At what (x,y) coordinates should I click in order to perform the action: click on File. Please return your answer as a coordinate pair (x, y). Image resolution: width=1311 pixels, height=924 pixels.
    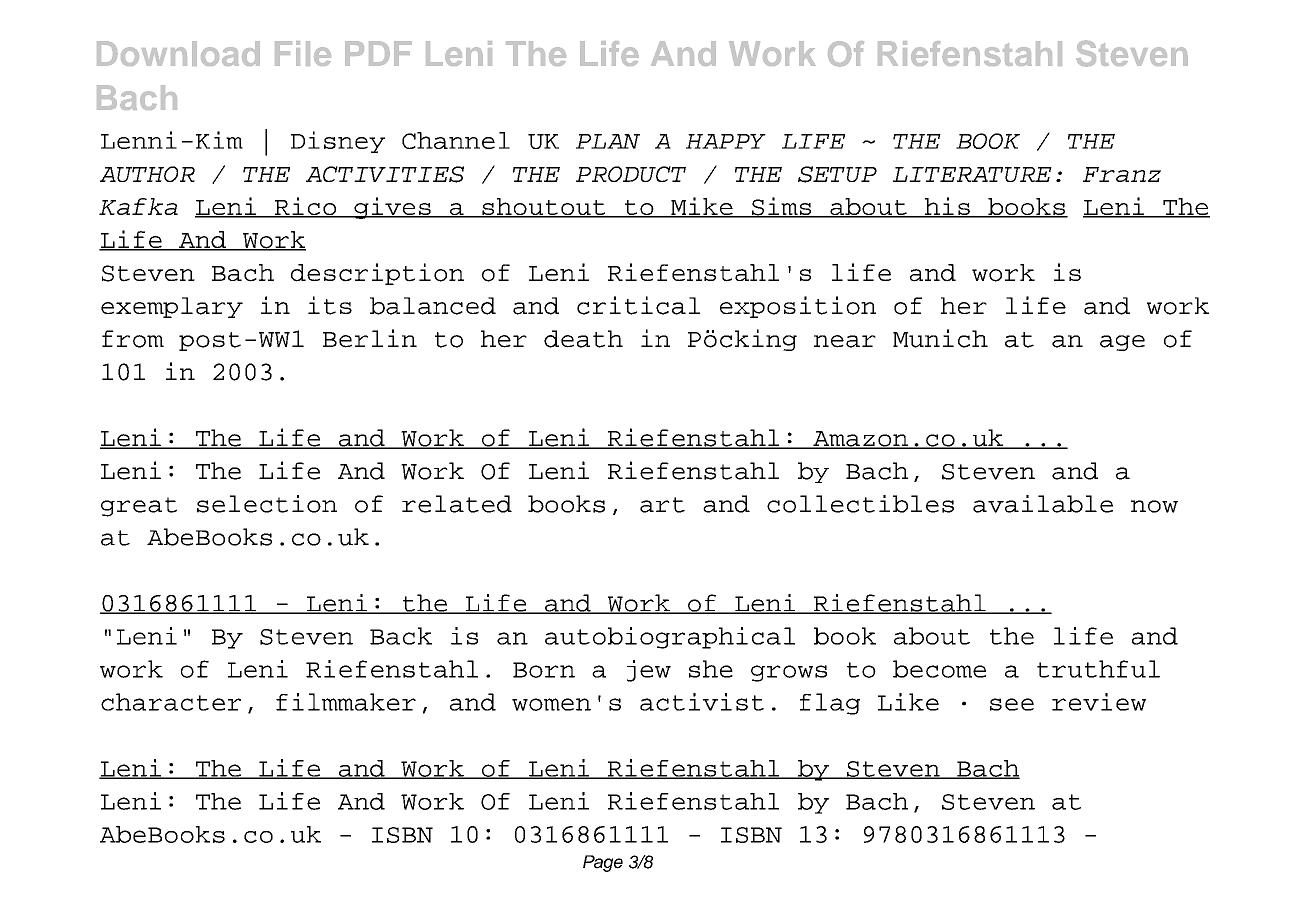
    Looking at the image, I should click on (303, 53).
